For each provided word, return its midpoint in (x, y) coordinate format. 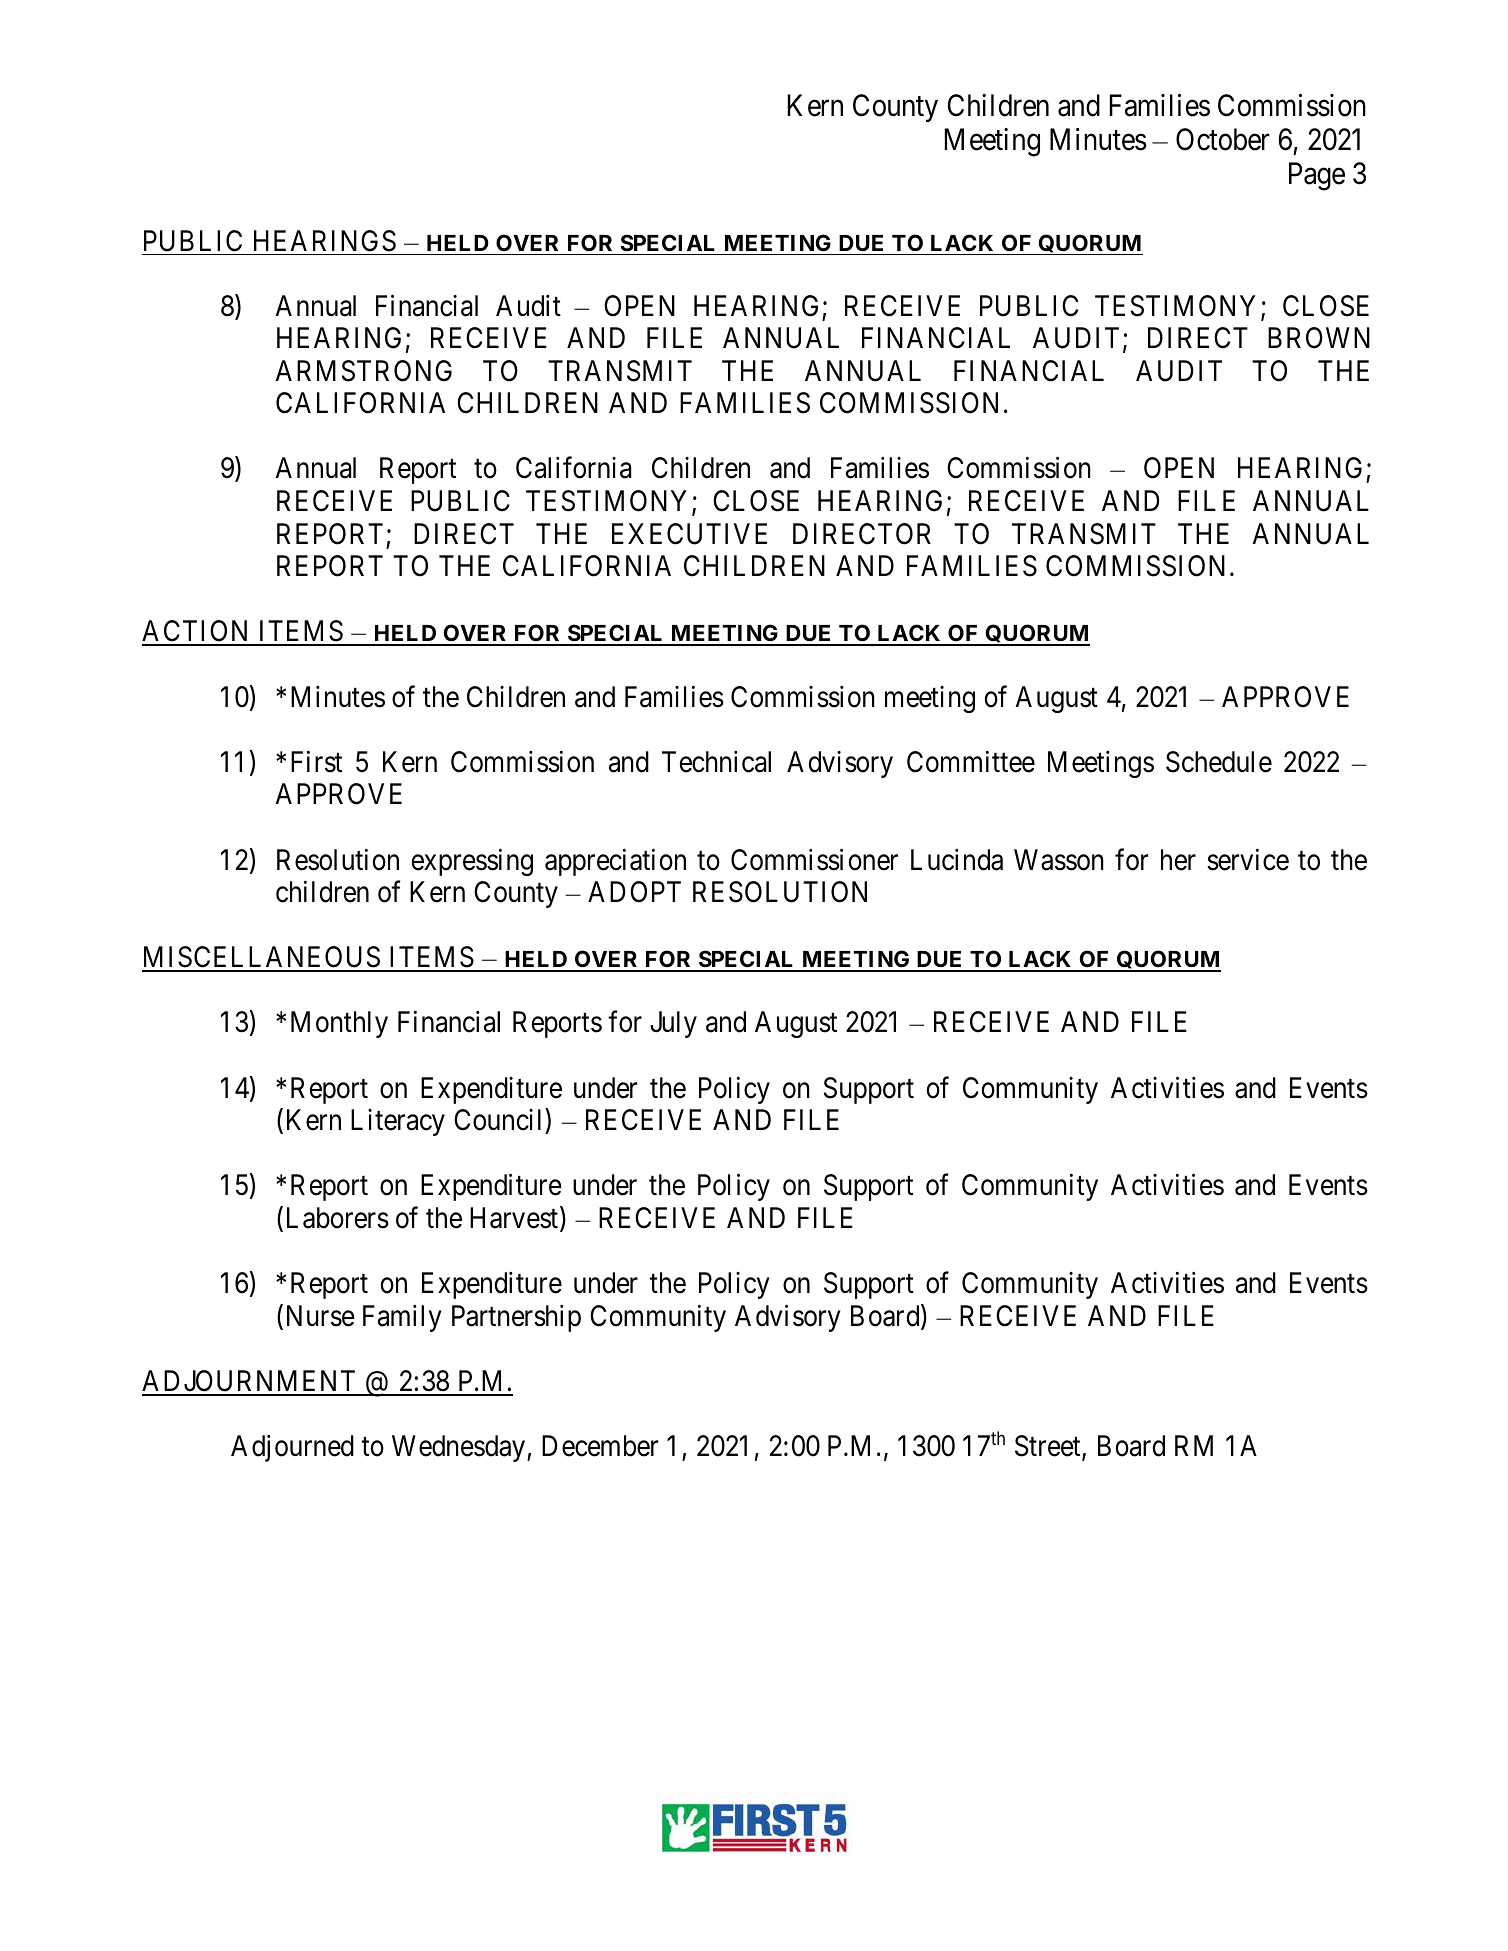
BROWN (1319, 338)
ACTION (197, 632)
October (1223, 139)
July (673, 1024)
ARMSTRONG (363, 371)
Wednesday (460, 1448)
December (600, 1446)
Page (1317, 176)
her (1178, 860)
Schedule (1219, 762)
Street (1049, 1447)
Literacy (398, 1122)
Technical (716, 762)
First (316, 761)
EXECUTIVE (689, 534)
